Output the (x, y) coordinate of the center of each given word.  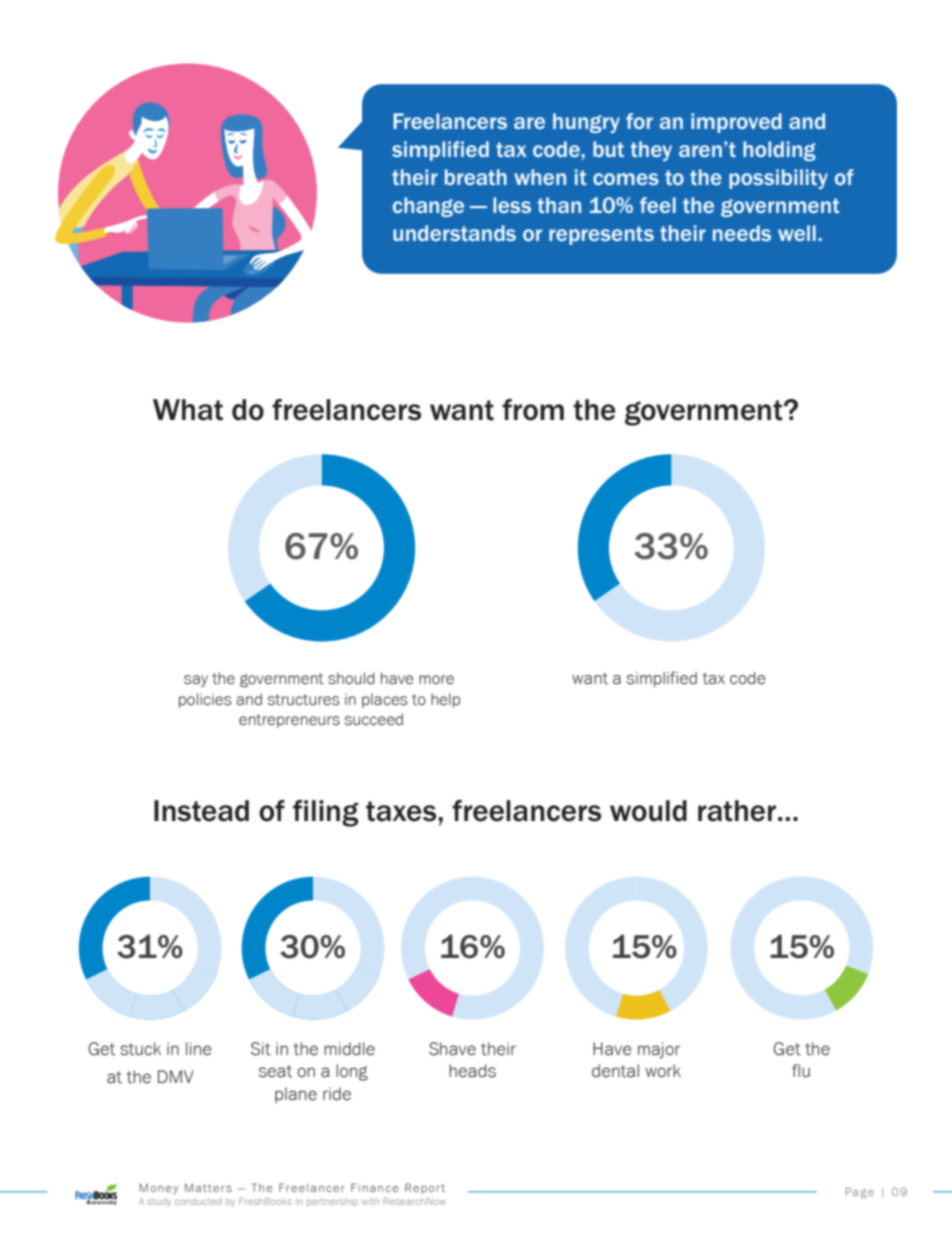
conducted (198, 1201)
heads (472, 1071)
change (428, 207)
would (648, 811)
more (436, 680)
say (196, 681)
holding (779, 151)
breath (476, 177)
